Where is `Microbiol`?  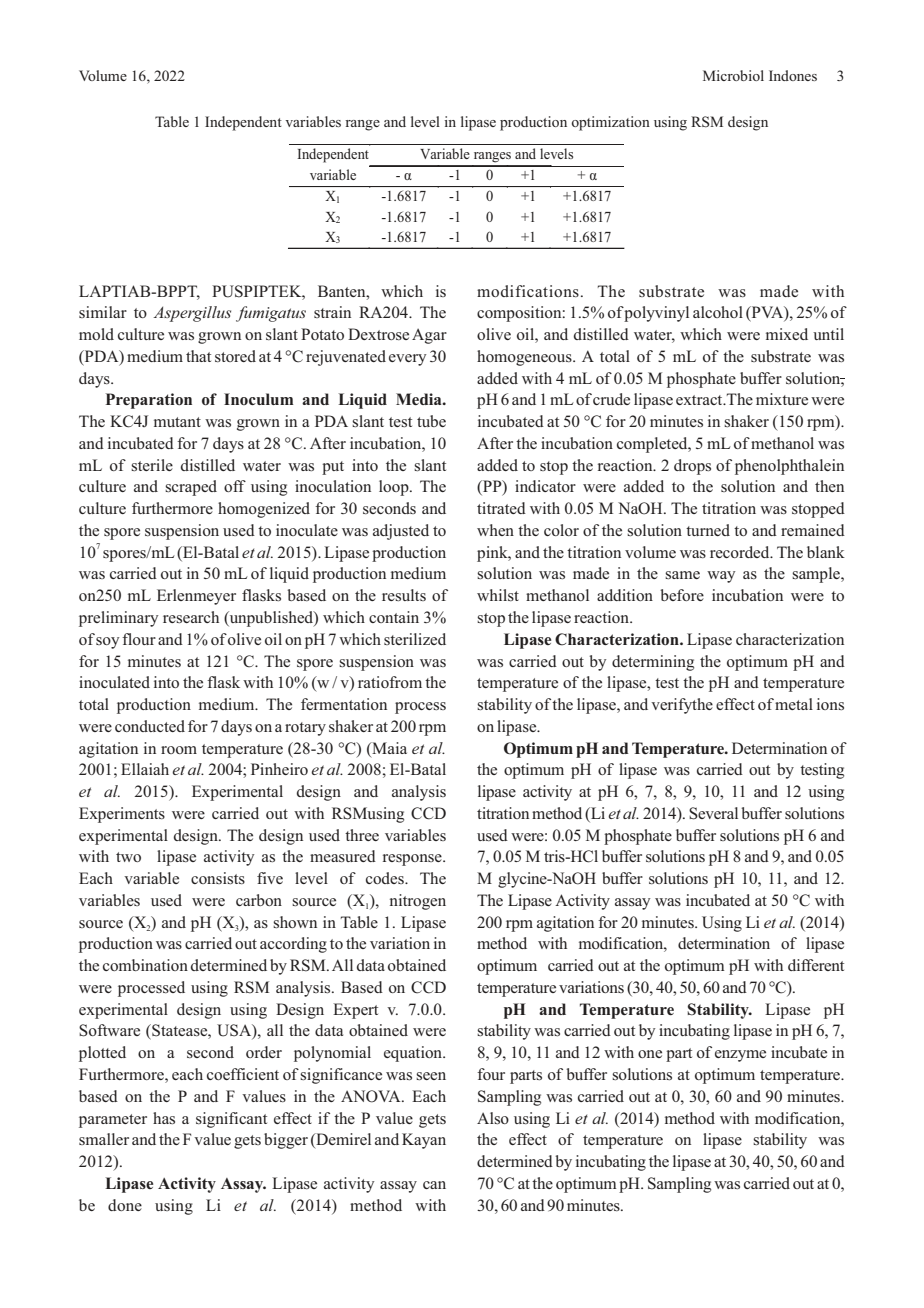
Microbiol is located at coordinates (733, 75).
